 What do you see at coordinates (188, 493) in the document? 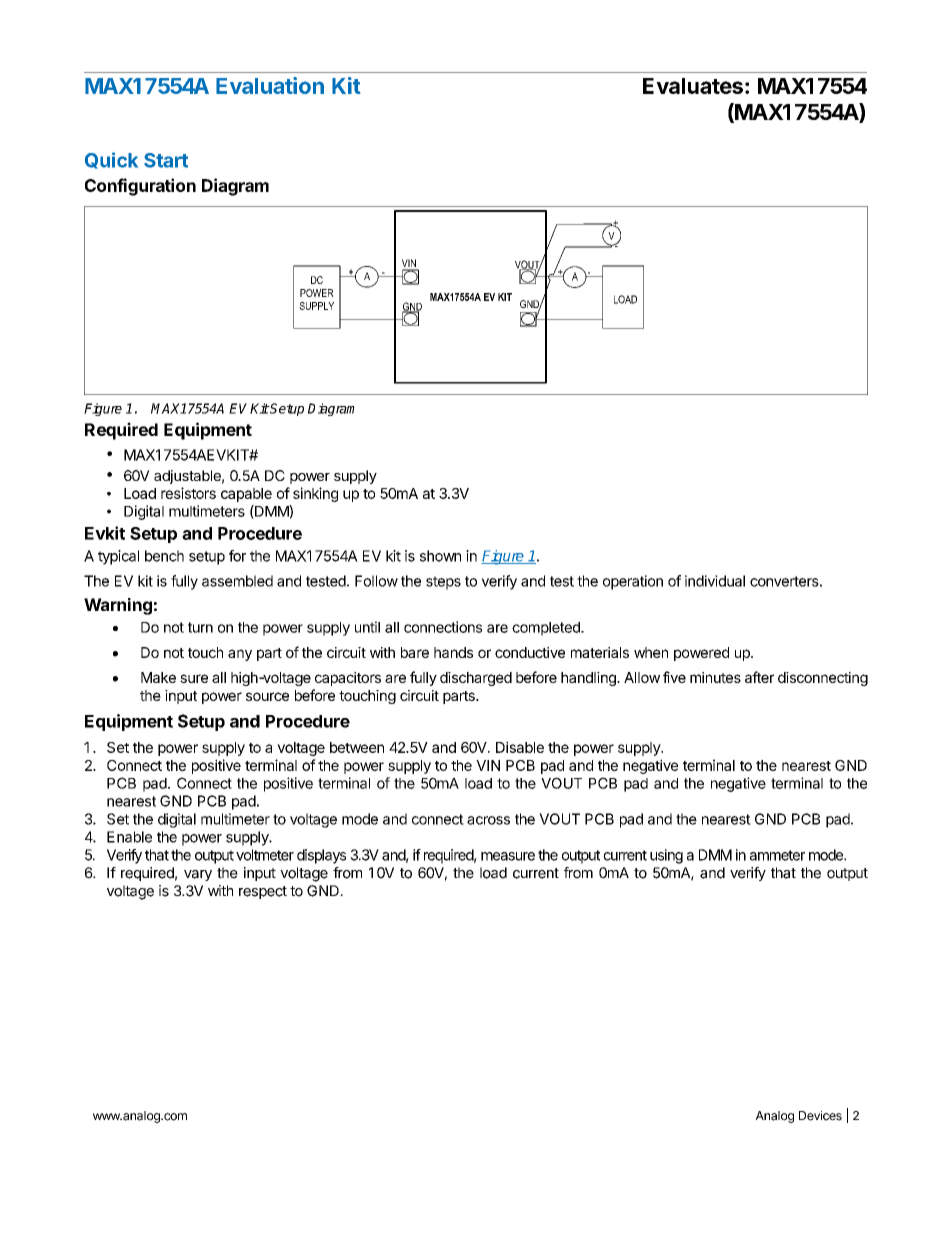
I see `resistors` at bounding box center [188, 493].
